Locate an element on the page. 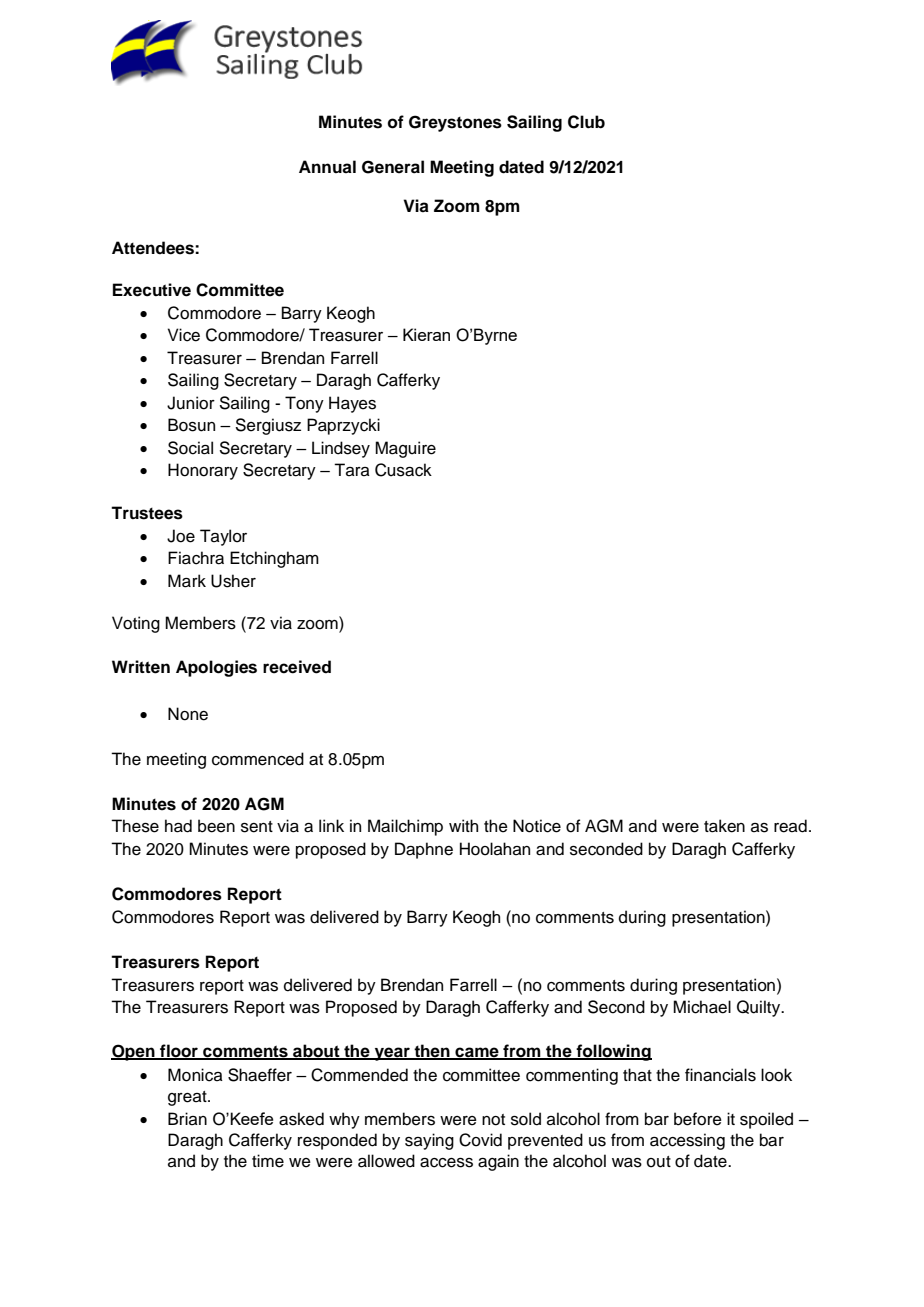 This page has height=1307, width=924. Covid is located at coordinates (480, 1140).
